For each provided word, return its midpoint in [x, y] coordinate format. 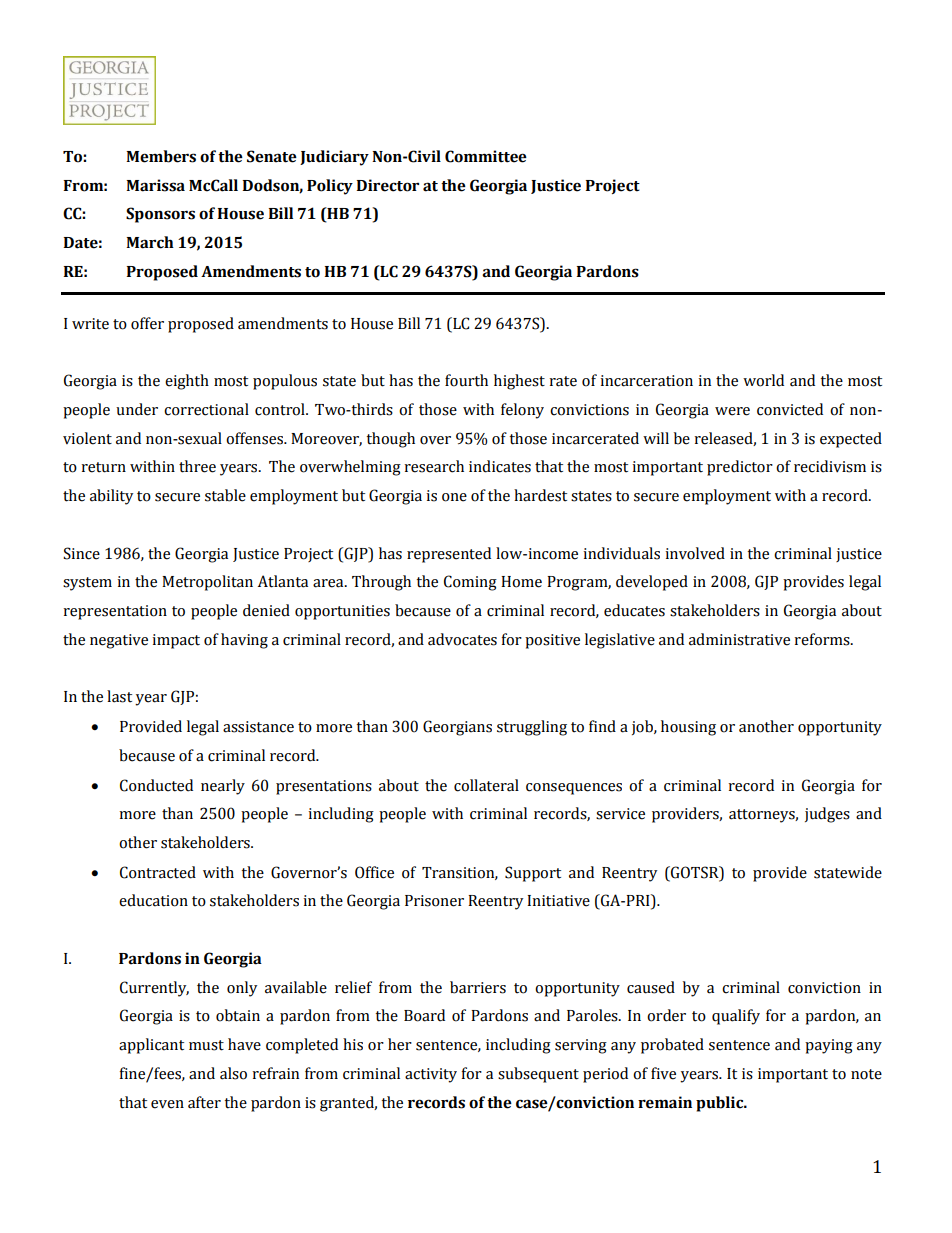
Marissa [155, 185]
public [721, 1104]
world [763, 380]
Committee [486, 156]
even [167, 1104]
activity [431, 1075]
